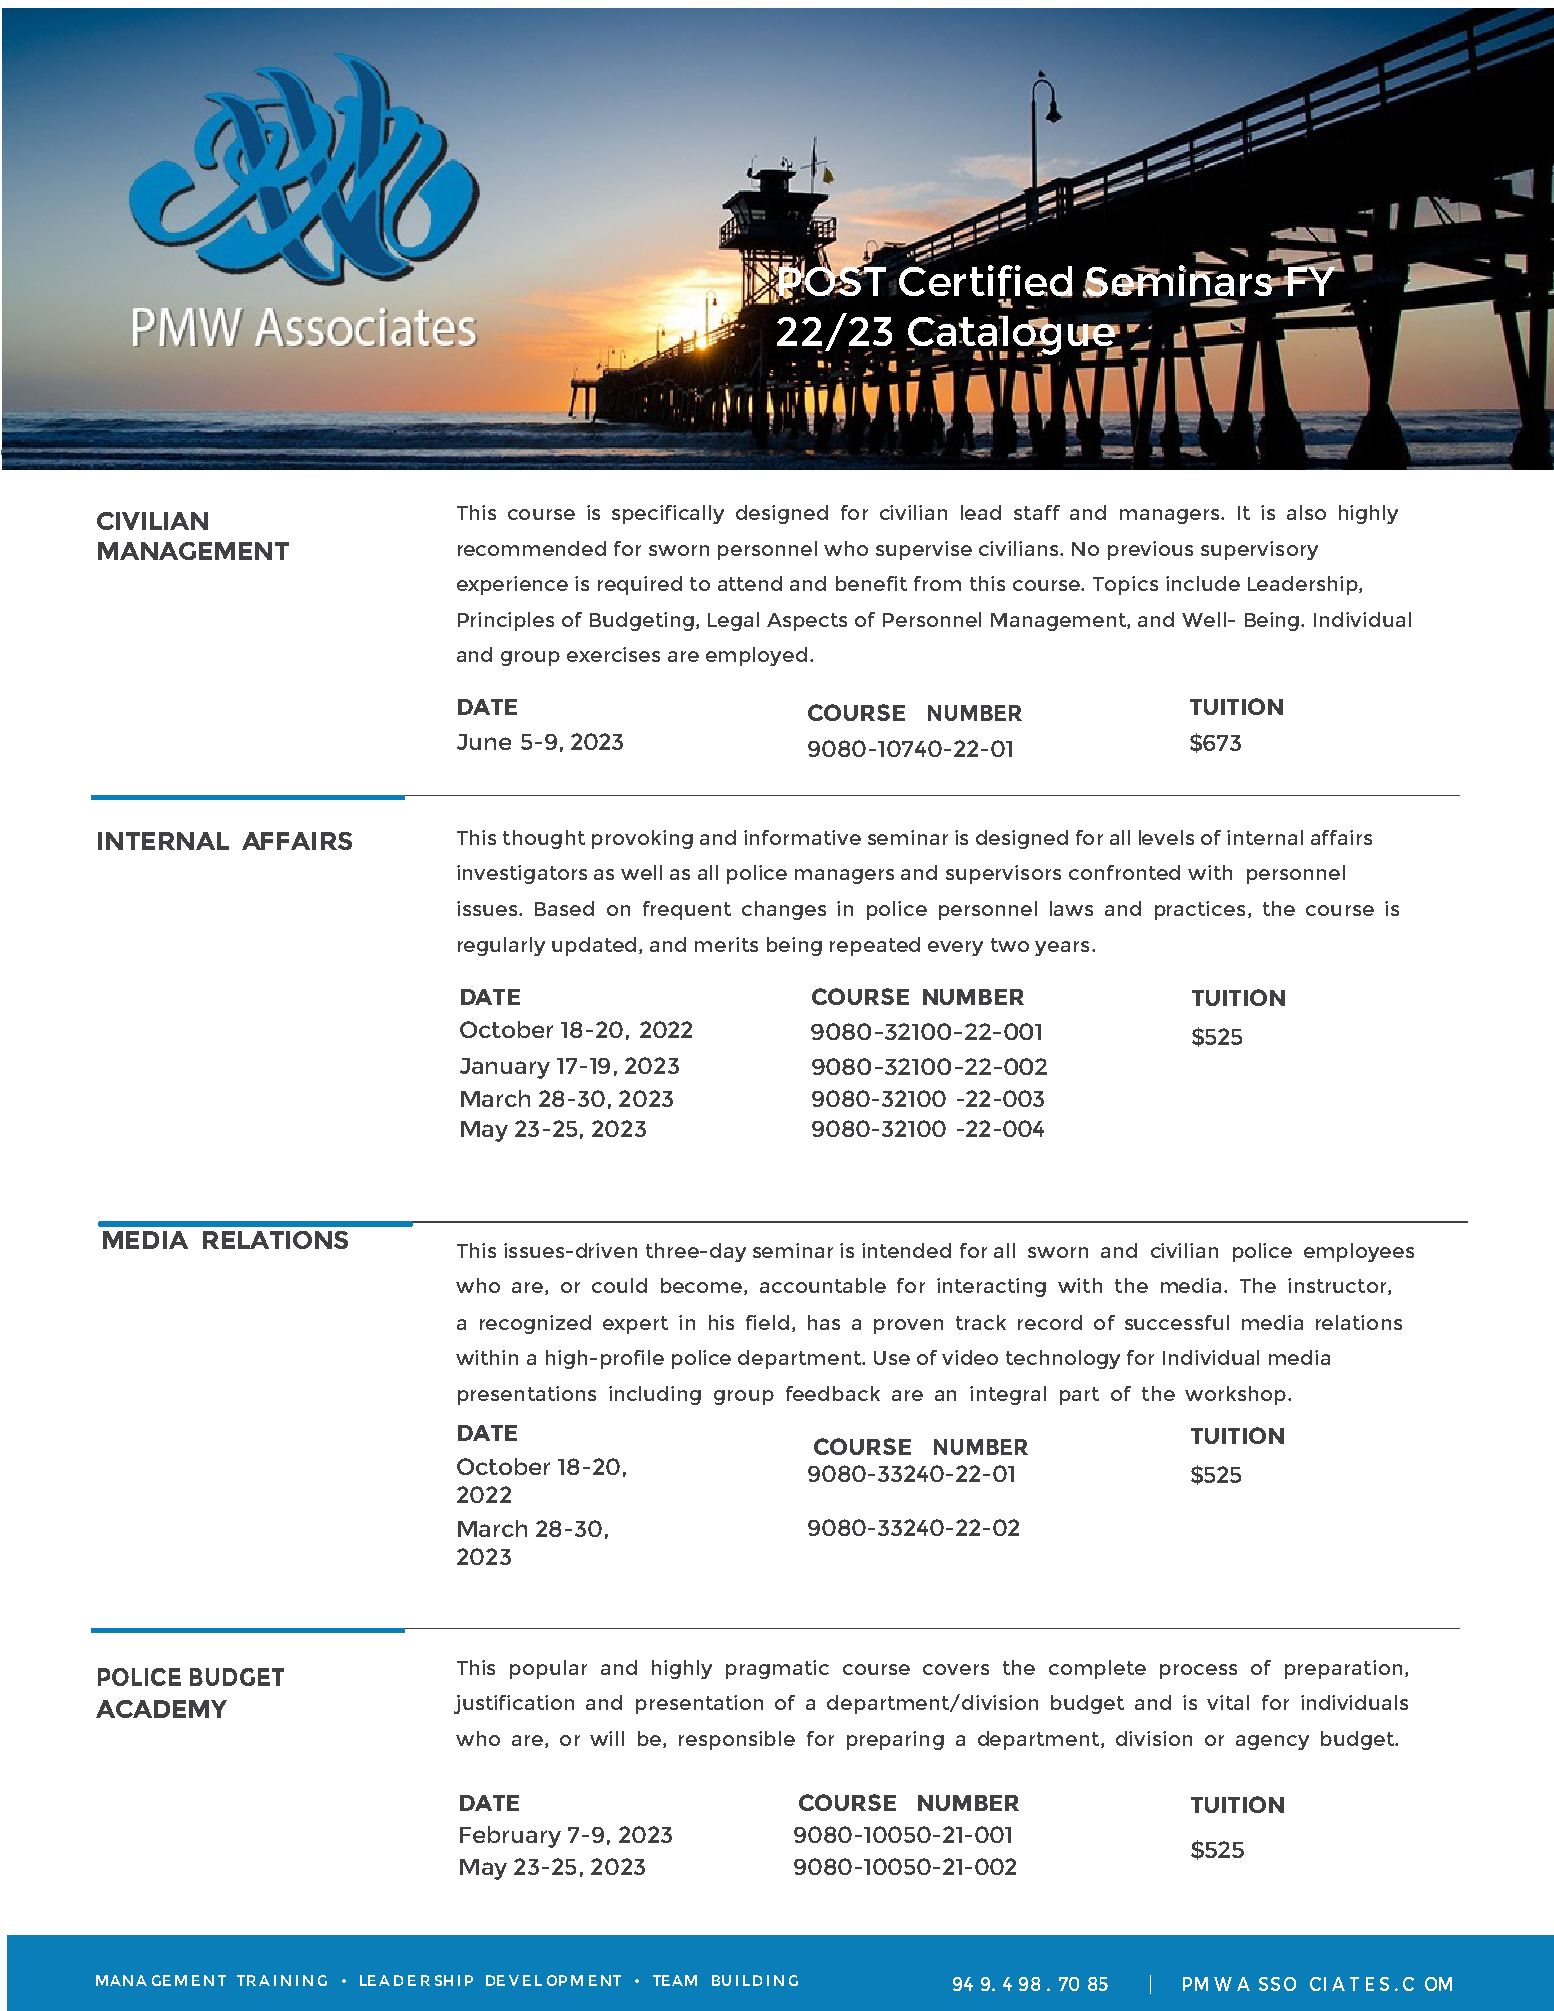 This document has width=1554, height=2011. What do you see at coordinates (986, 280) in the document?
I see `Certified` at bounding box center [986, 280].
